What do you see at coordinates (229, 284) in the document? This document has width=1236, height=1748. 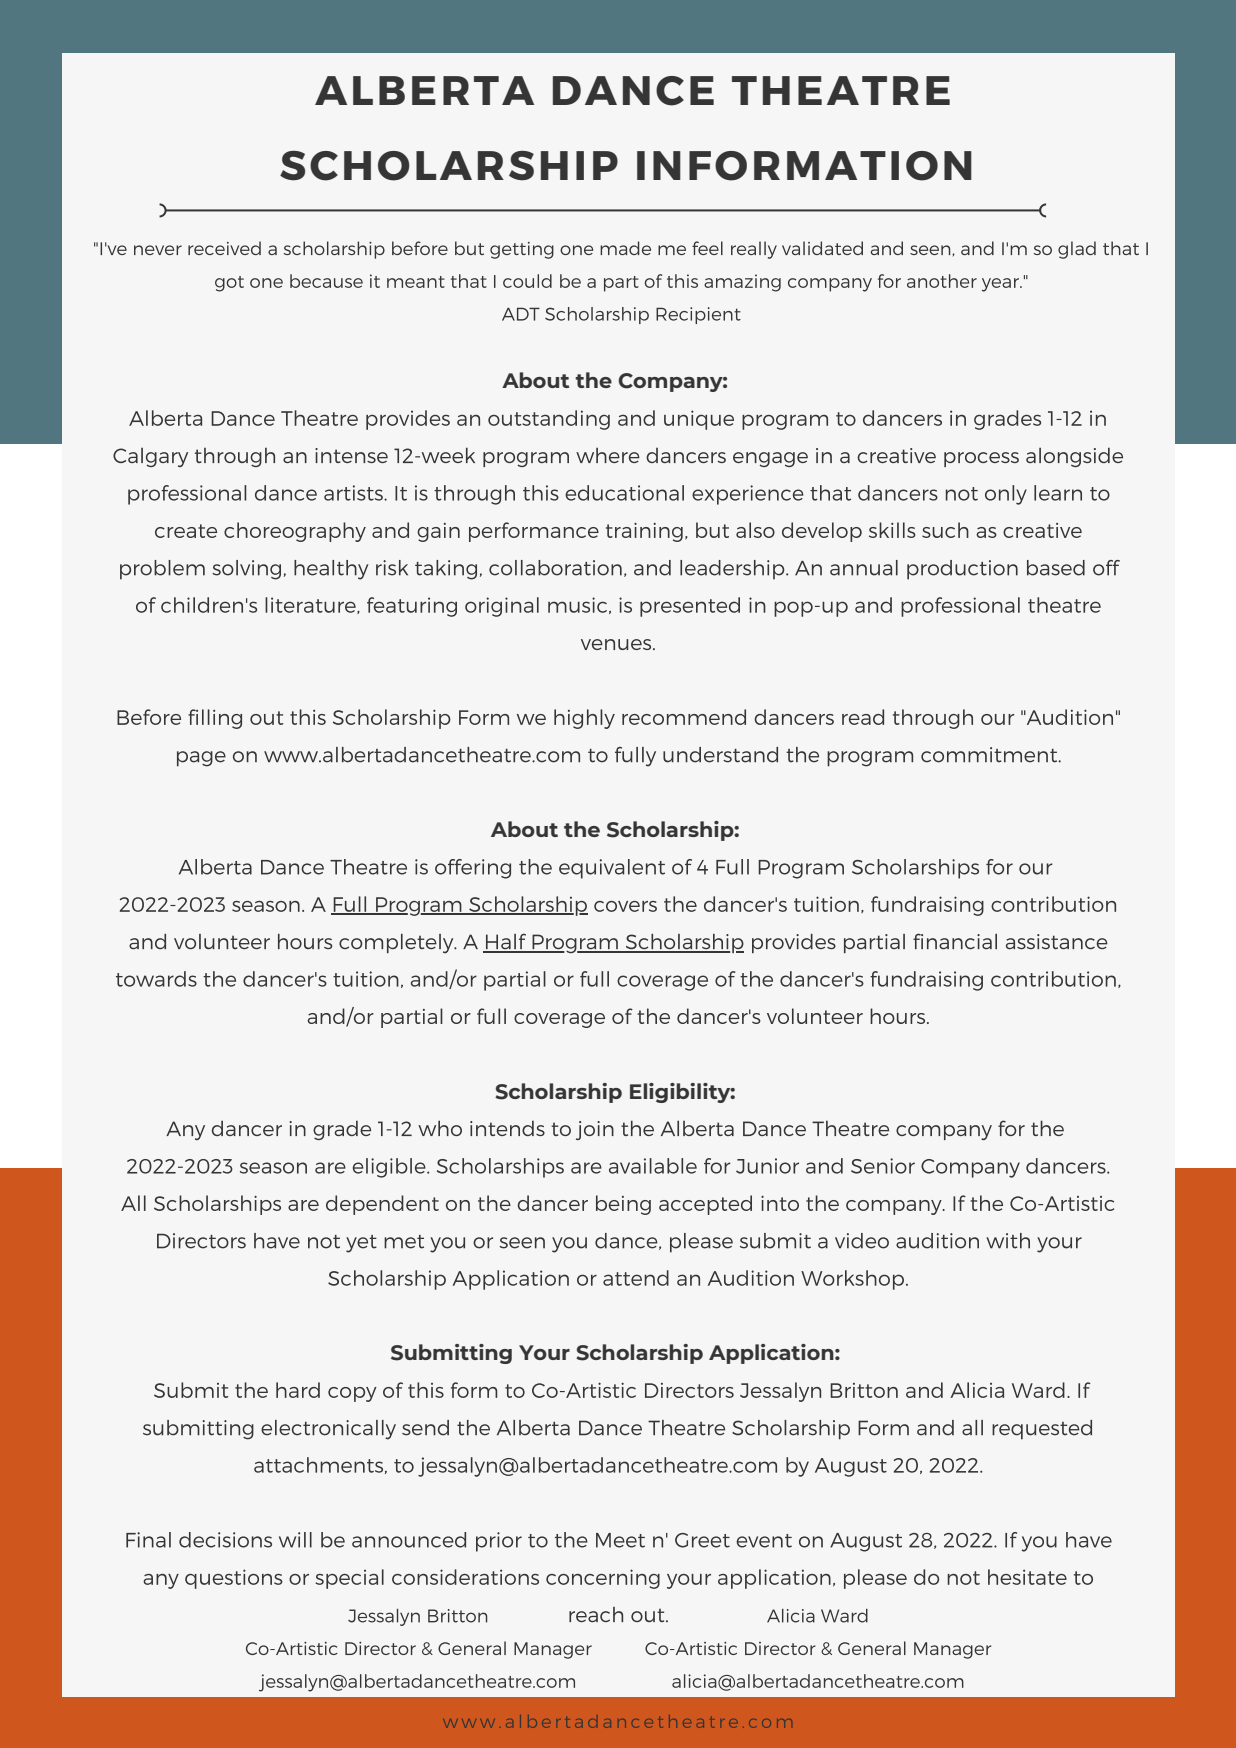 I see `got` at bounding box center [229, 284].
